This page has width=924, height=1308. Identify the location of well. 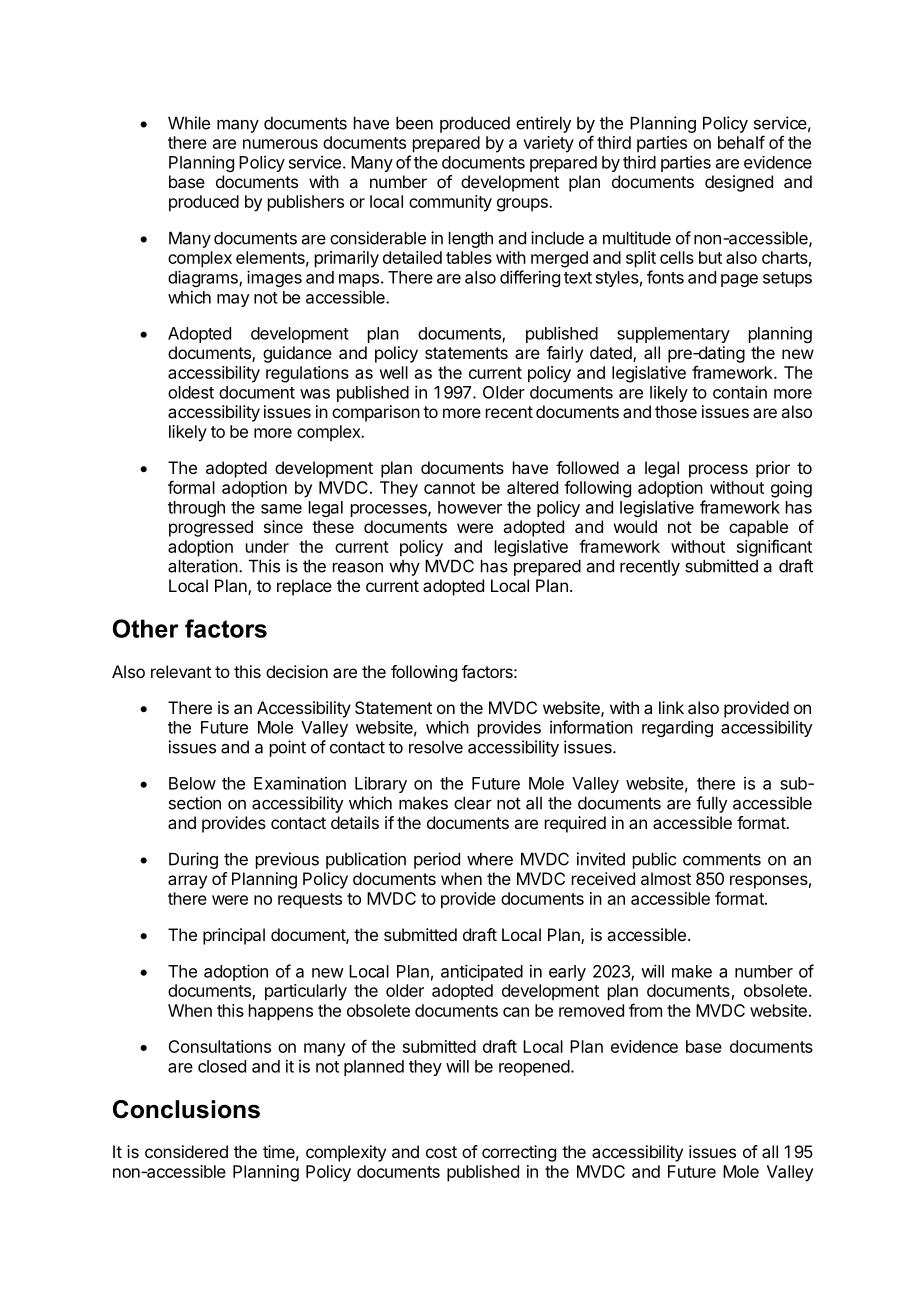
(393, 372).
